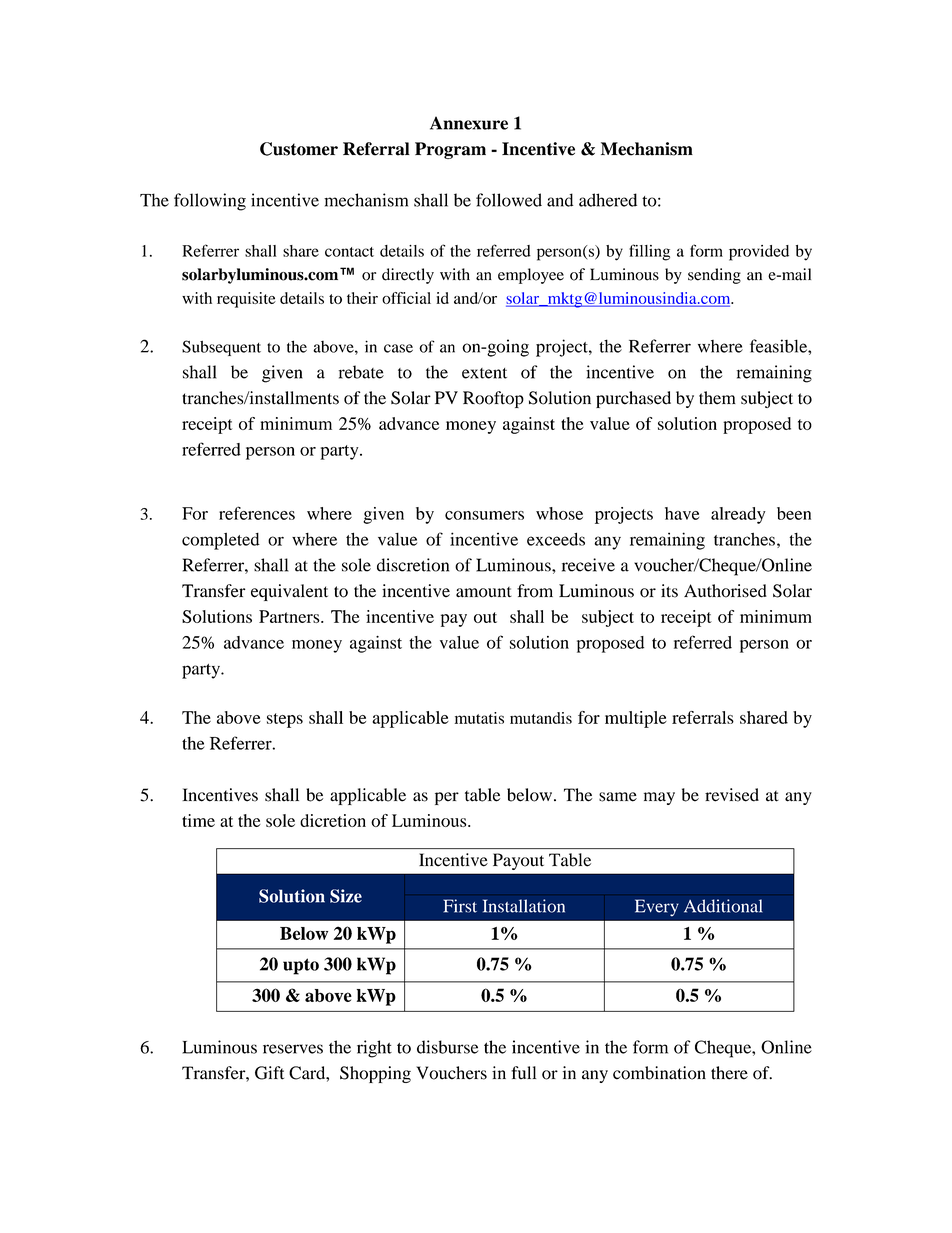 The image size is (952, 1233). What do you see at coordinates (738, 515) in the screenshot?
I see `already` at bounding box center [738, 515].
